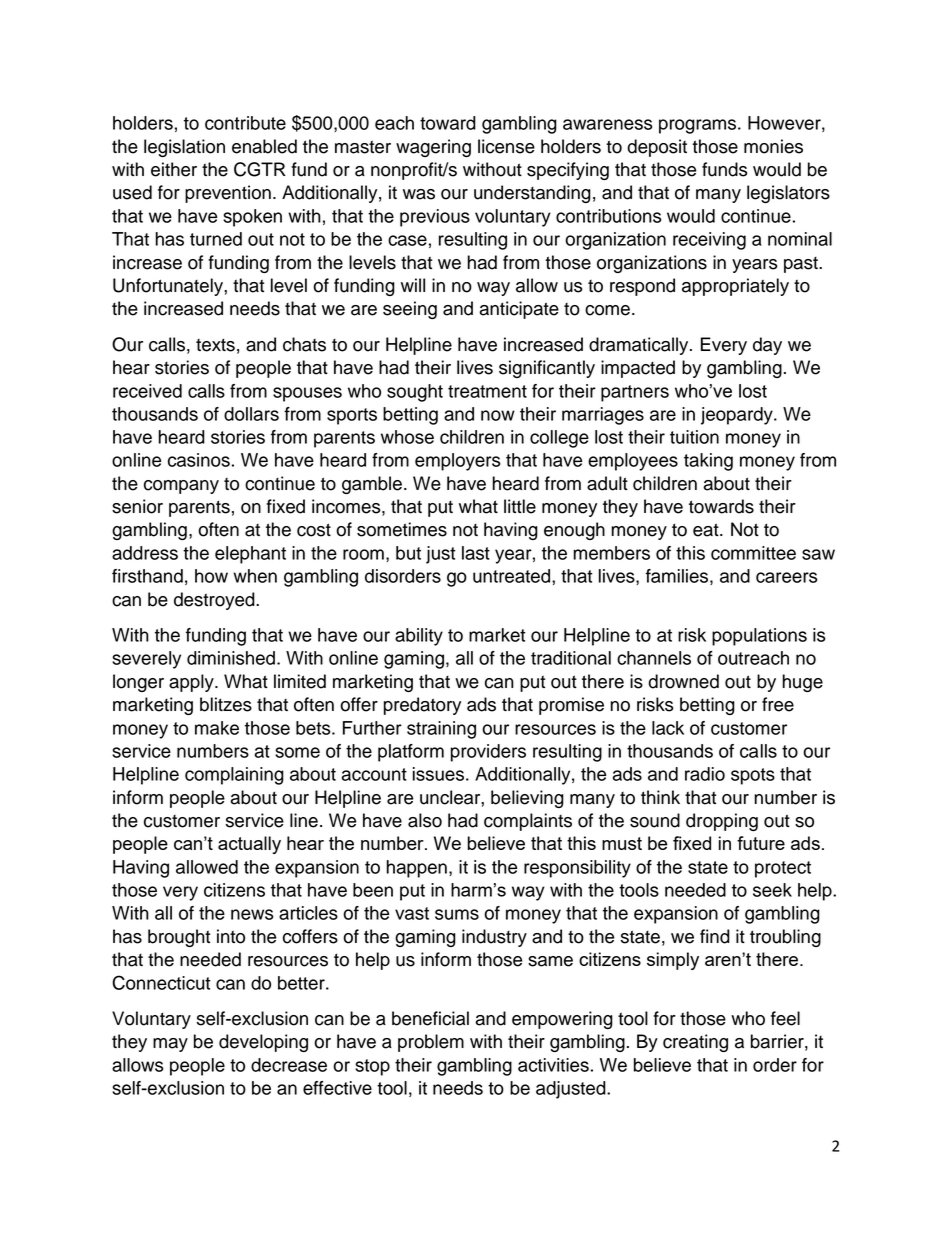 This screenshot has height=1233, width=952. What do you see at coordinates (722, 822) in the screenshot?
I see `dropping` at bounding box center [722, 822].
